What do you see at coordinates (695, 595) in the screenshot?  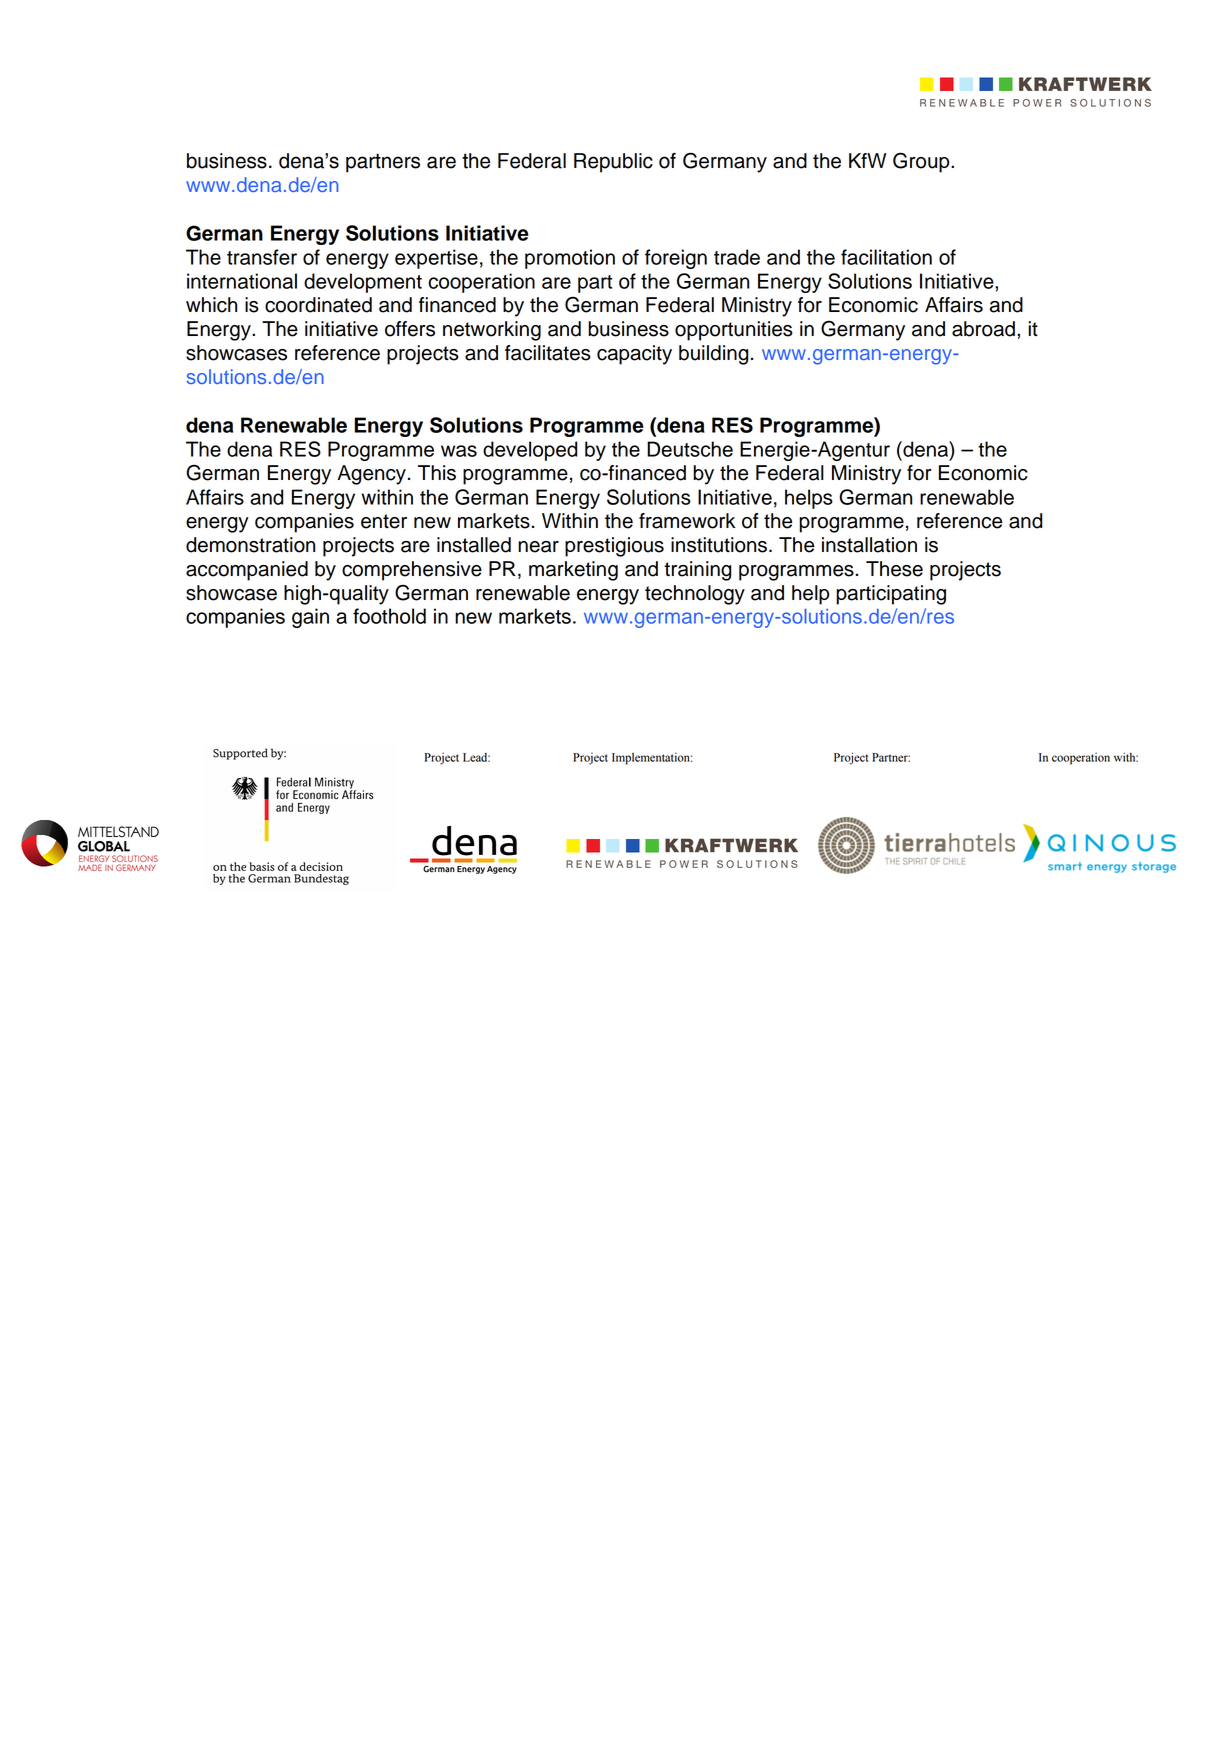 I see `technology` at bounding box center [695, 595].
